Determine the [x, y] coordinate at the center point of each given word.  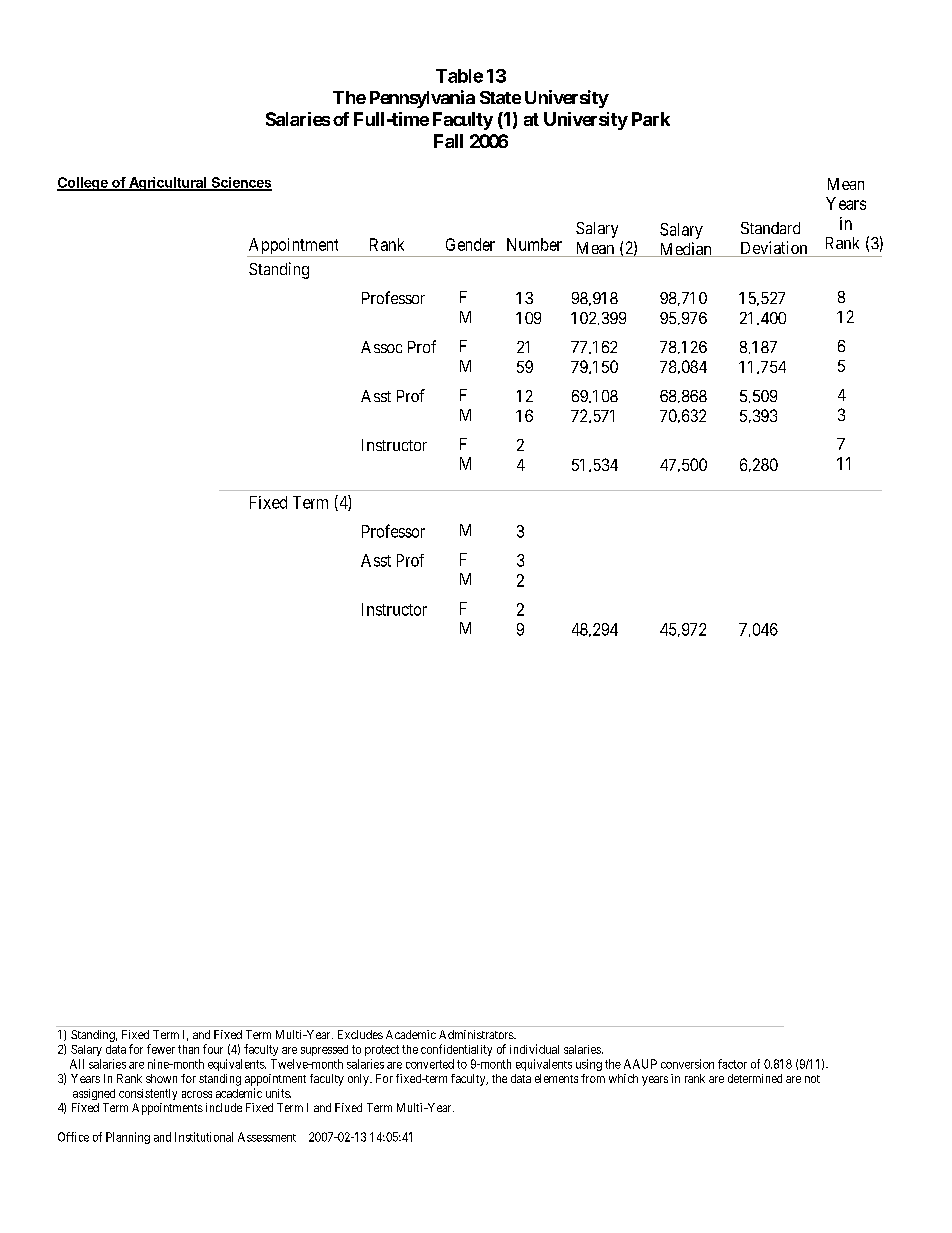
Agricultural [168, 184]
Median [685, 249]
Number [534, 244]
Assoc [381, 347]
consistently [148, 1094]
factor [732, 1064]
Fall [448, 141]
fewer [161, 1049]
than [188, 1049]
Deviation [774, 249]
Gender [470, 244]
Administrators [477, 1034]
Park [651, 119]
